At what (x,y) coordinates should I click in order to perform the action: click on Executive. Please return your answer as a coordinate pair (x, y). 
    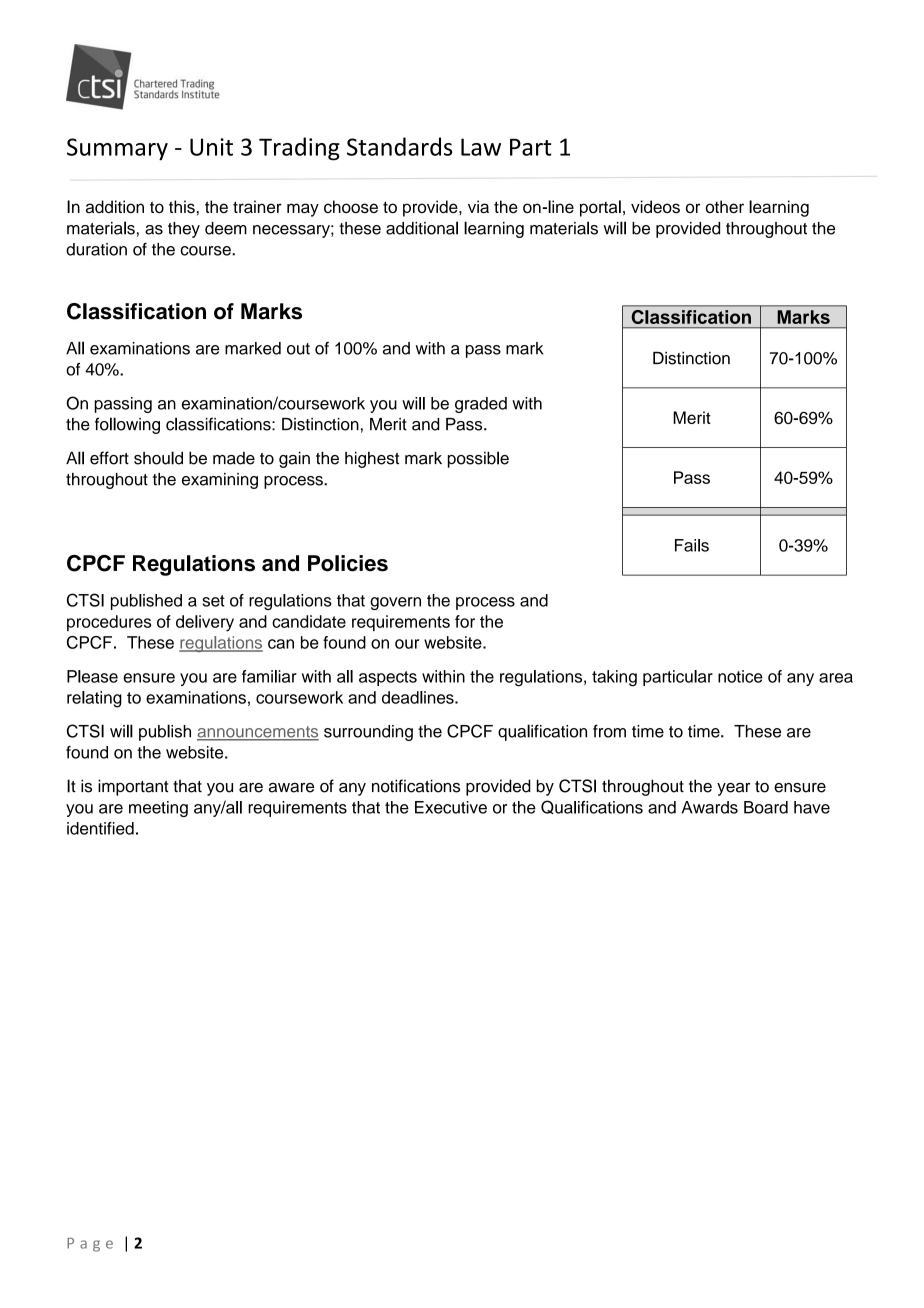
    Looking at the image, I should click on (451, 807).
